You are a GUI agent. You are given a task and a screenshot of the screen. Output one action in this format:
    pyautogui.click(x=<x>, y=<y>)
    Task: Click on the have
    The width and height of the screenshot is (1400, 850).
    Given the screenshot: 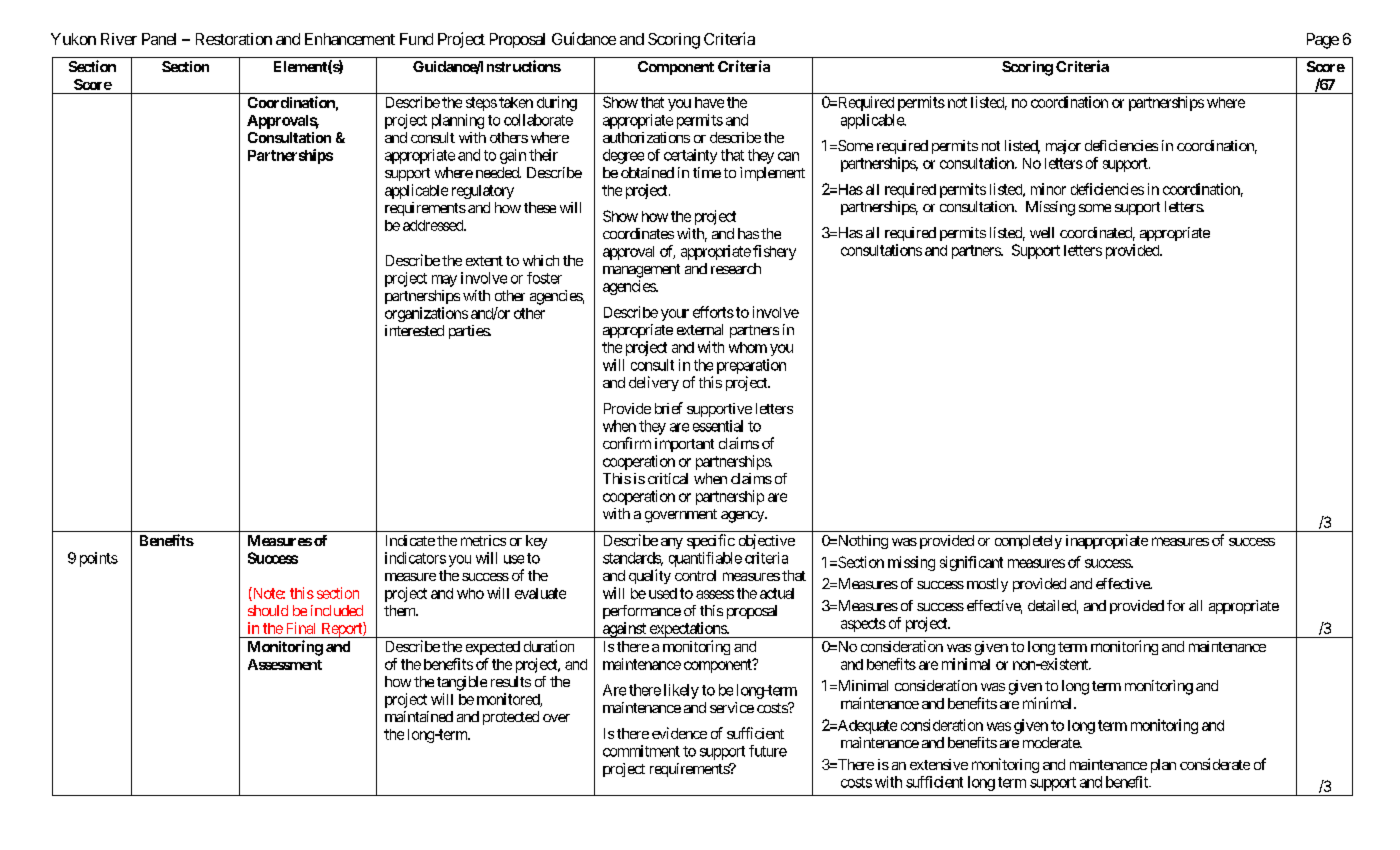 What is the action you would take?
    pyautogui.click(x=709, y=102)
